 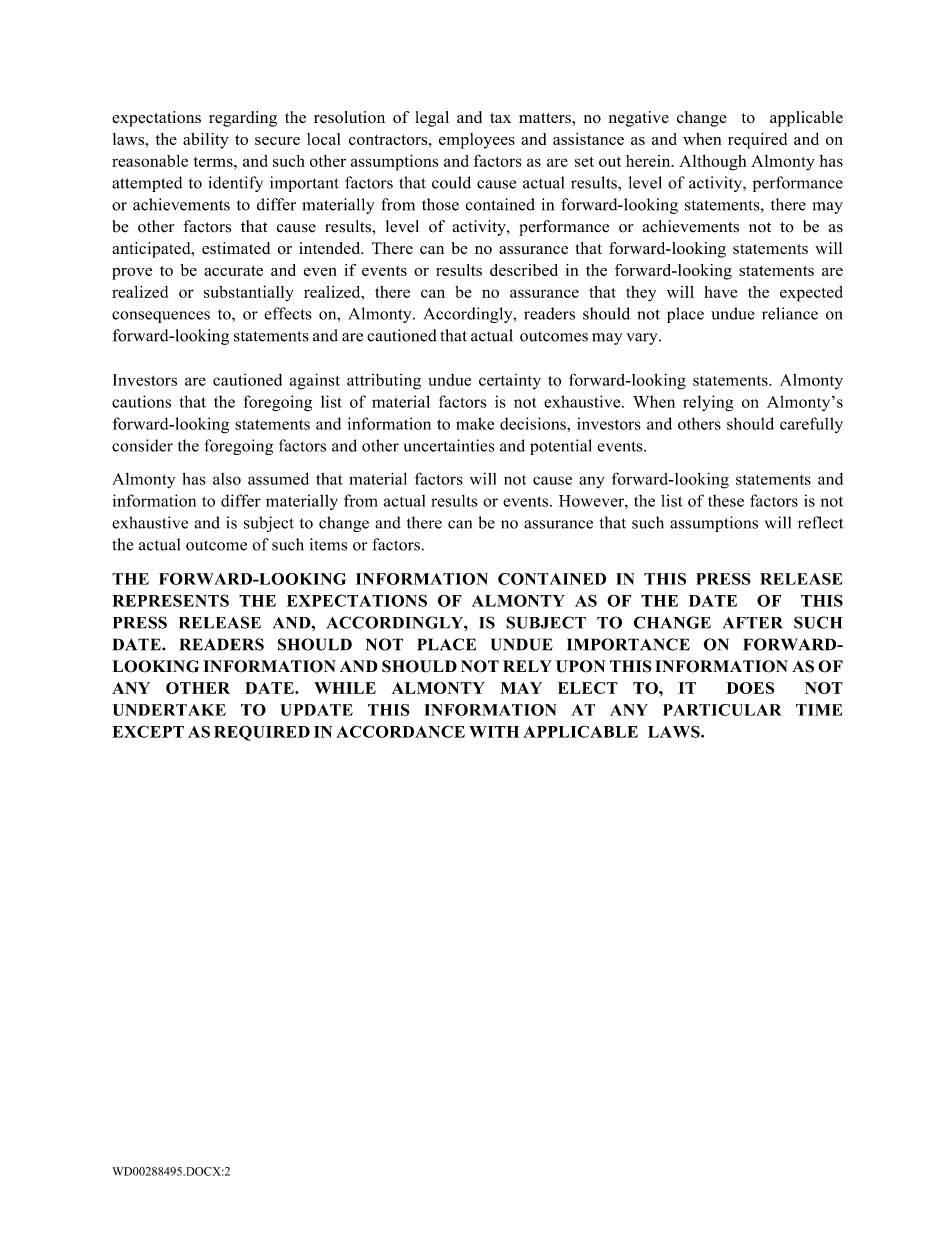 I want to click on REPRESENTS, so click(x=170, y=600).
